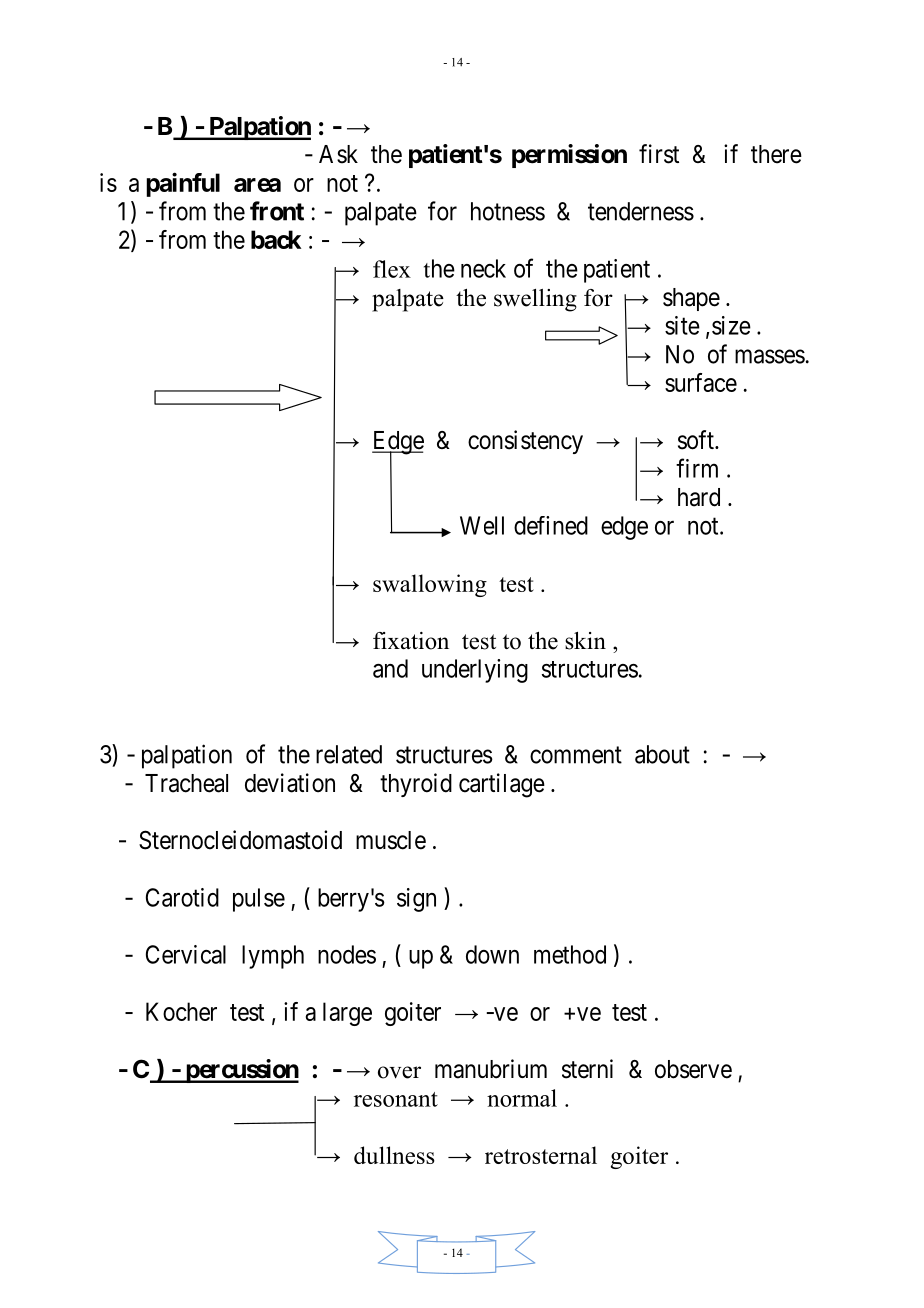 Image resolution: width=924 pixels, height=1308 pixels. What do you see at coordinates (241, 1071) in the page?
I see `percussion` at bounding box center [241, 1071].
